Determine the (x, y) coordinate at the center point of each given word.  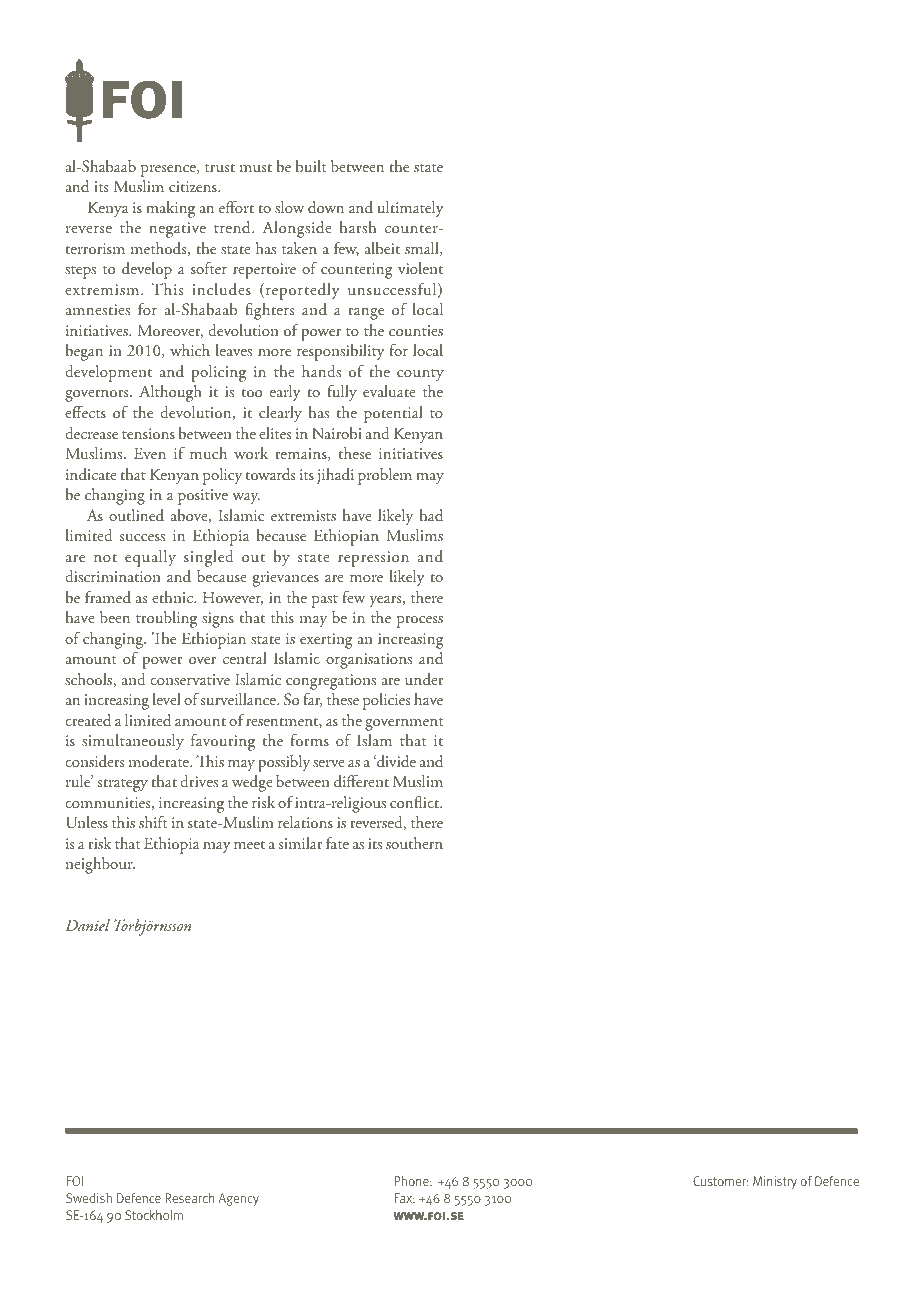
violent (420, 268)
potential (393, 414)
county (420, 375)
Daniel (87, 925)
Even (150, 453)
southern (414, 843)
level (166, 699)
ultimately (410, 209)
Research (190, 1198)
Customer (720, 1181)
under (424, 679)
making (170, 209)
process (420, 622)
